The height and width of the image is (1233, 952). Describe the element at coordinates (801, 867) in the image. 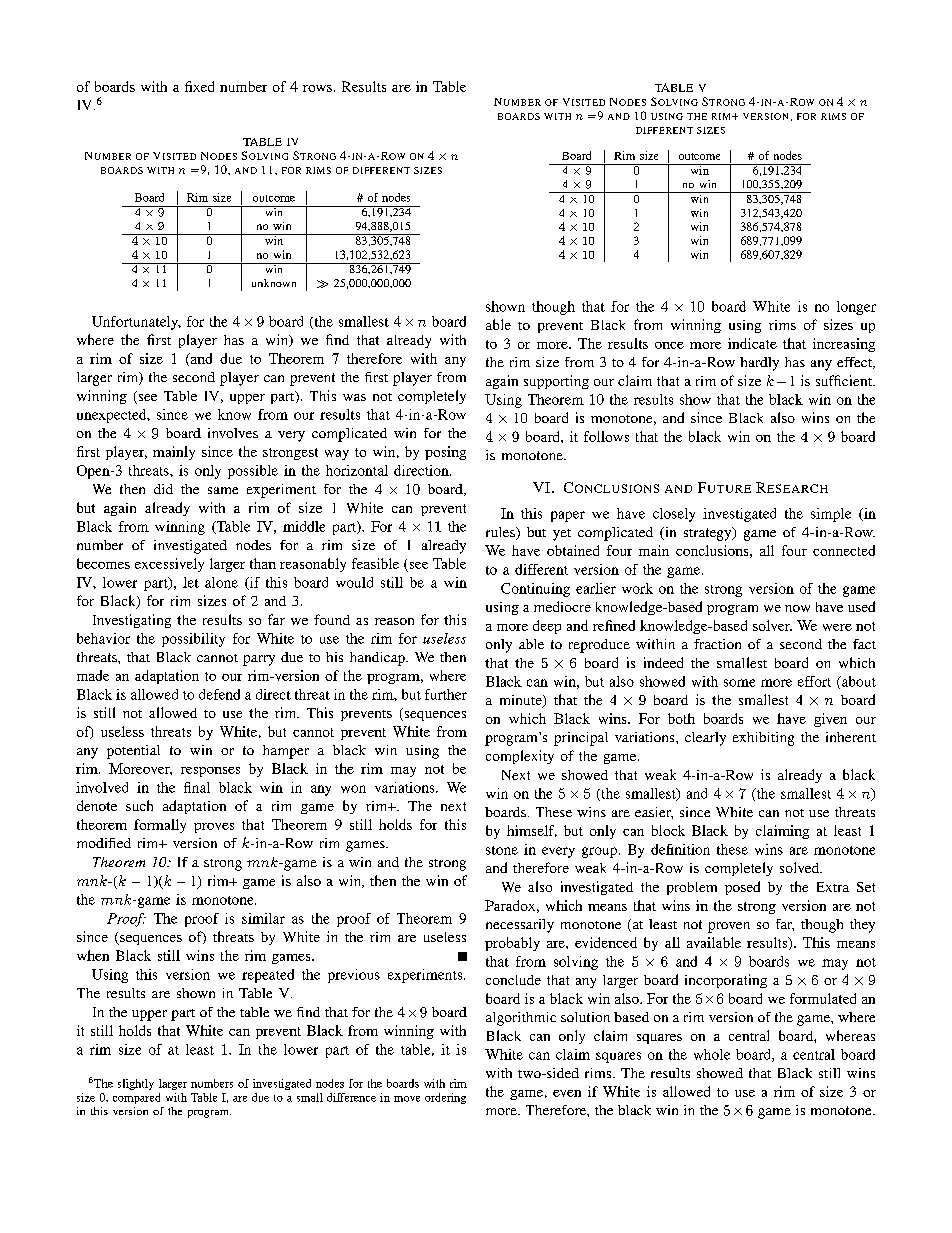

I see `solved` at that location.
